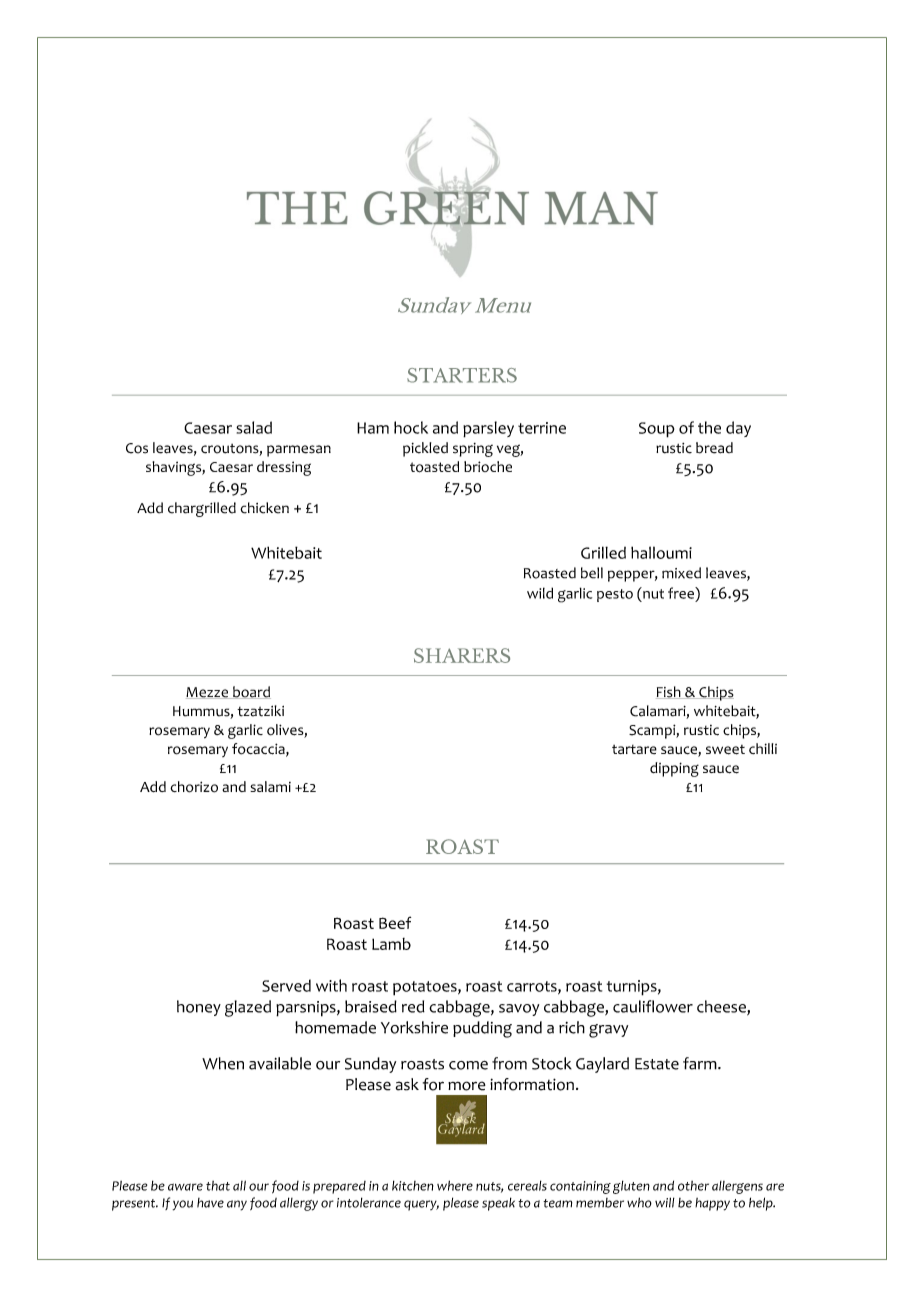  I want to click on other, so click(693, 1186).
